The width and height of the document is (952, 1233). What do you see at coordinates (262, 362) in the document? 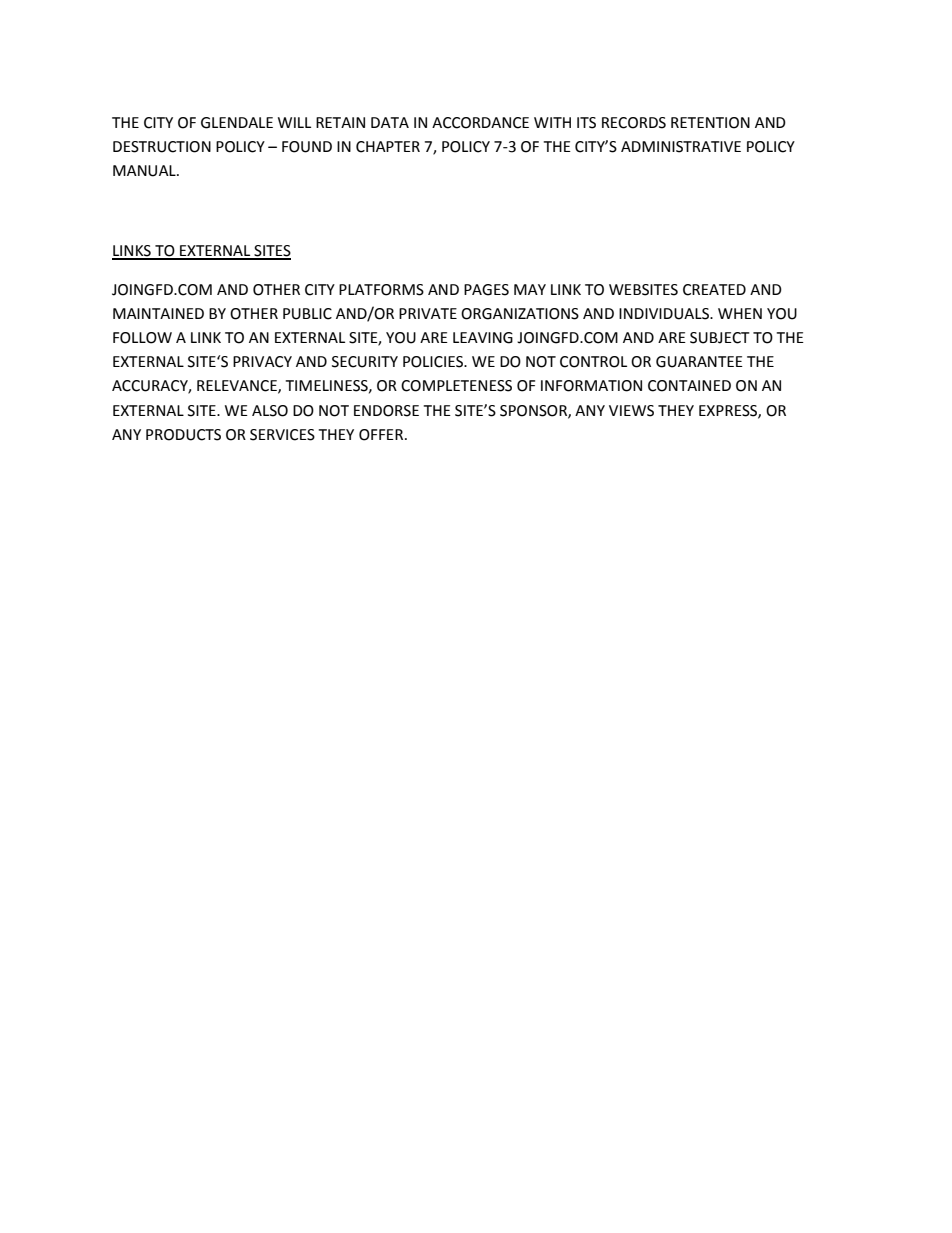
I see `PRIVACY` at bounding box center [262, 362].
